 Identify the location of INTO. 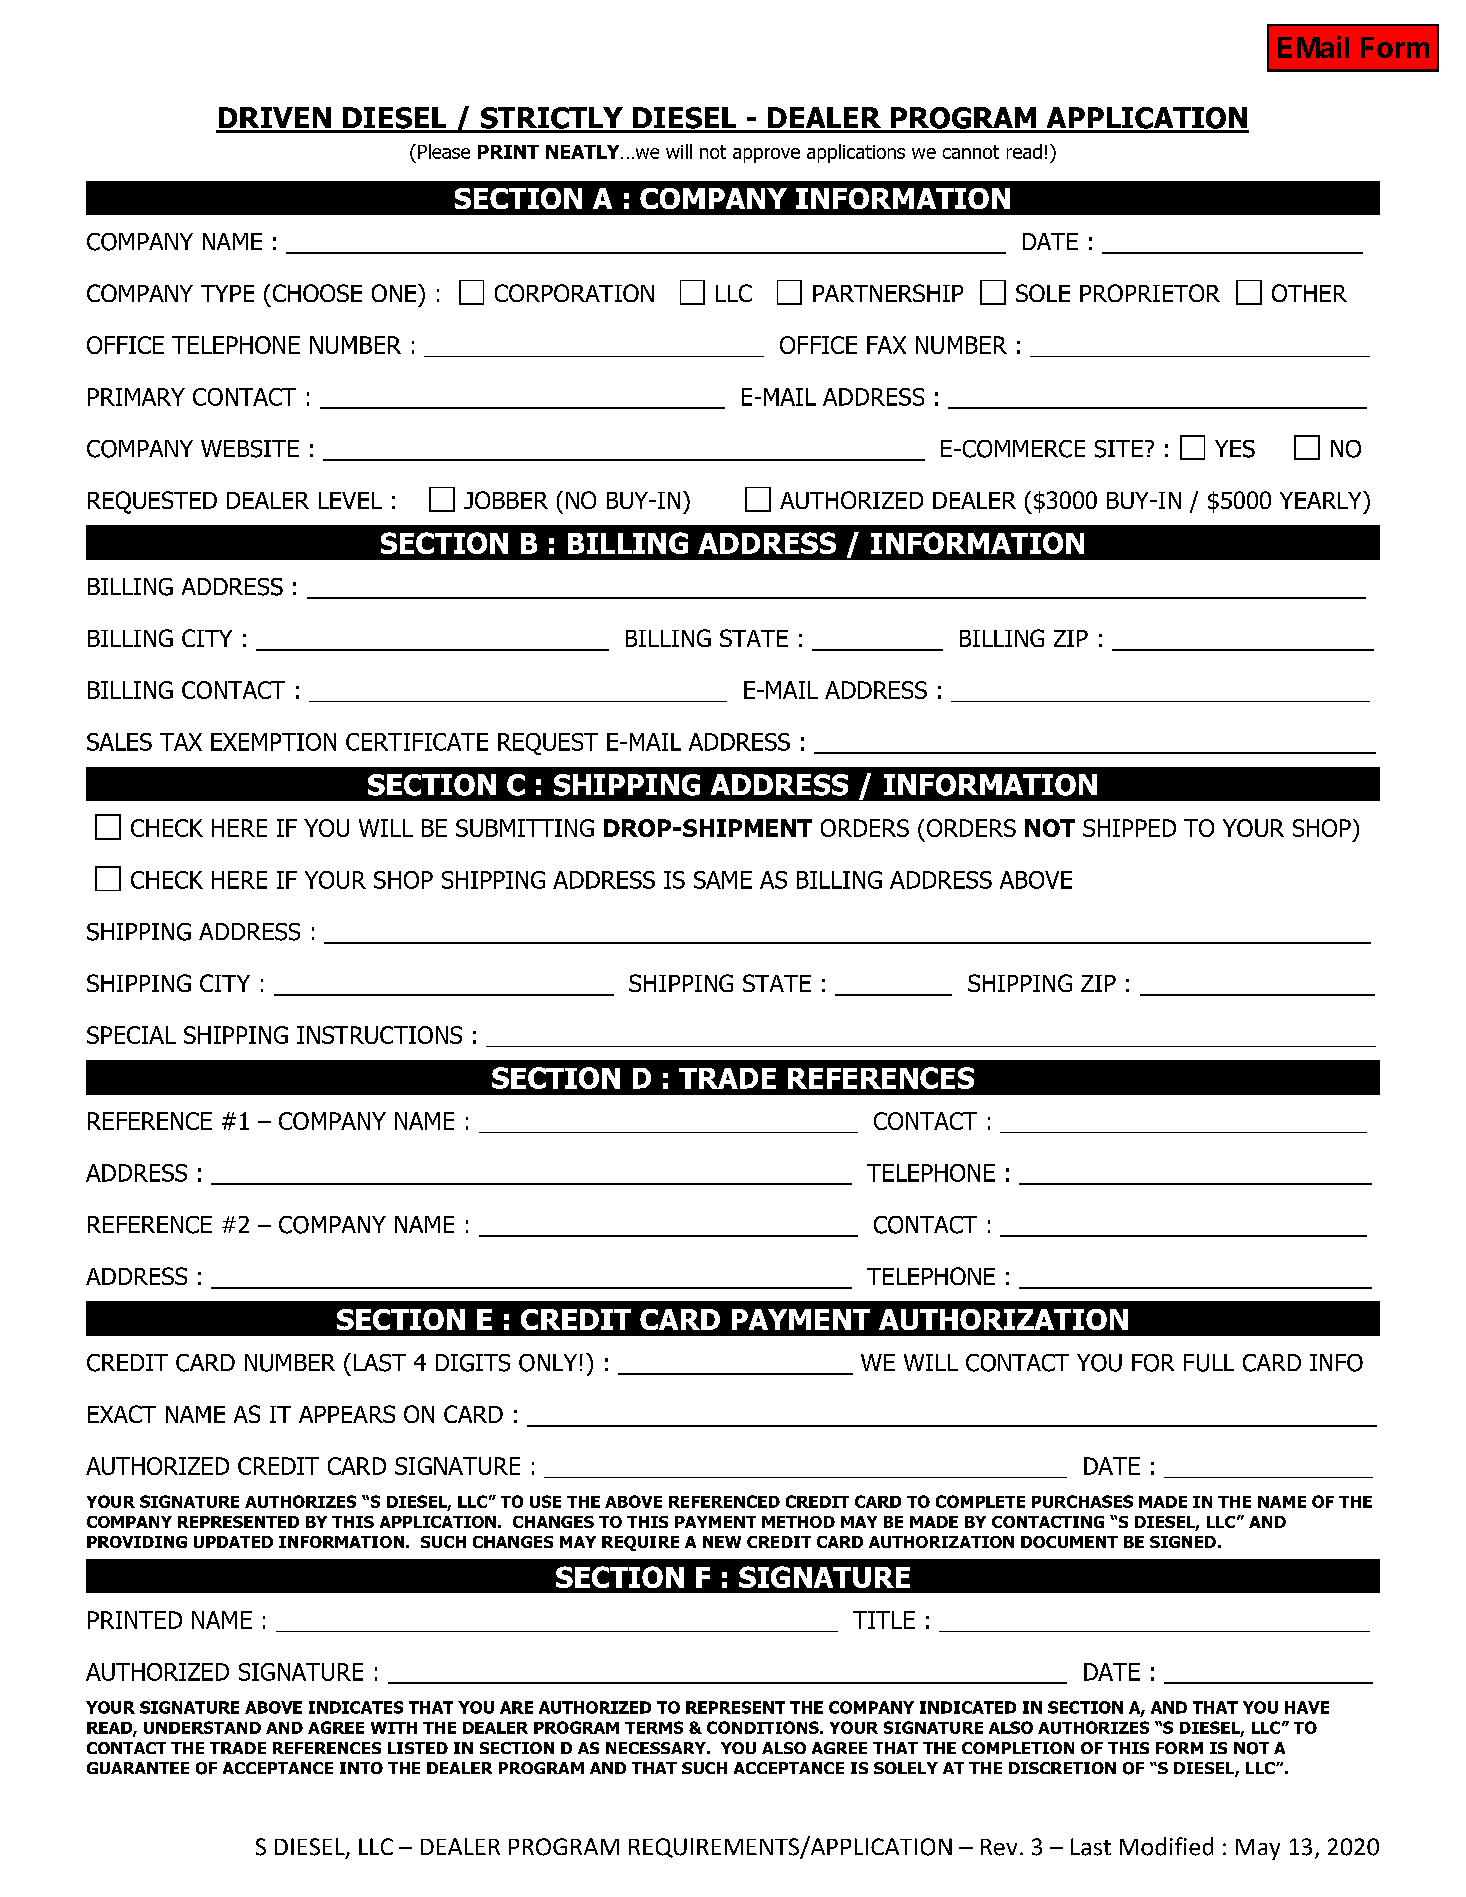
(361, 1768).
